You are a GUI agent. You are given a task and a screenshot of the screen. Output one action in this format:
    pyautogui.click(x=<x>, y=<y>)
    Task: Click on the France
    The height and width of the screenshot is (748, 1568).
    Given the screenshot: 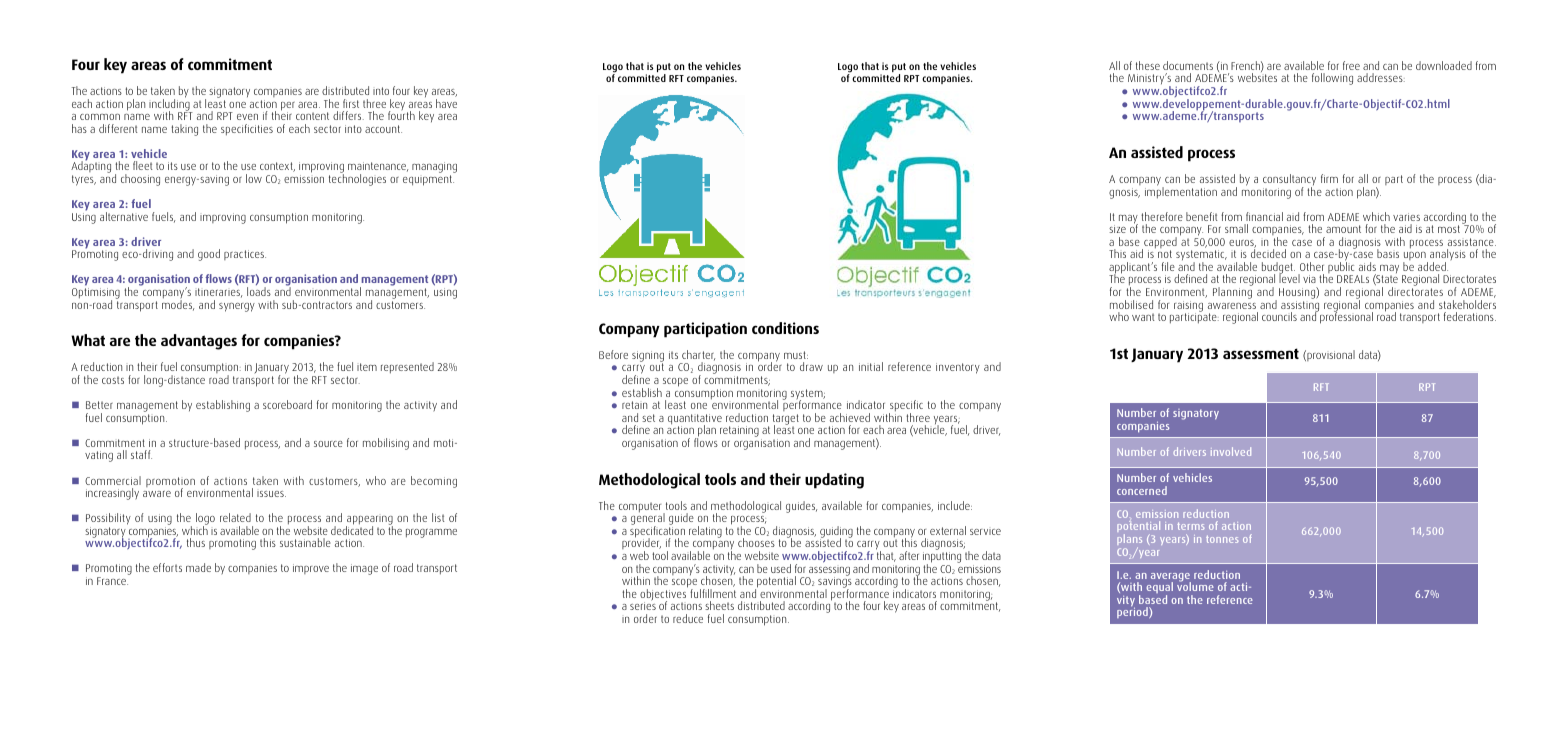 What is the action you would take?
    pyautogui.click(x=112, y=581)
